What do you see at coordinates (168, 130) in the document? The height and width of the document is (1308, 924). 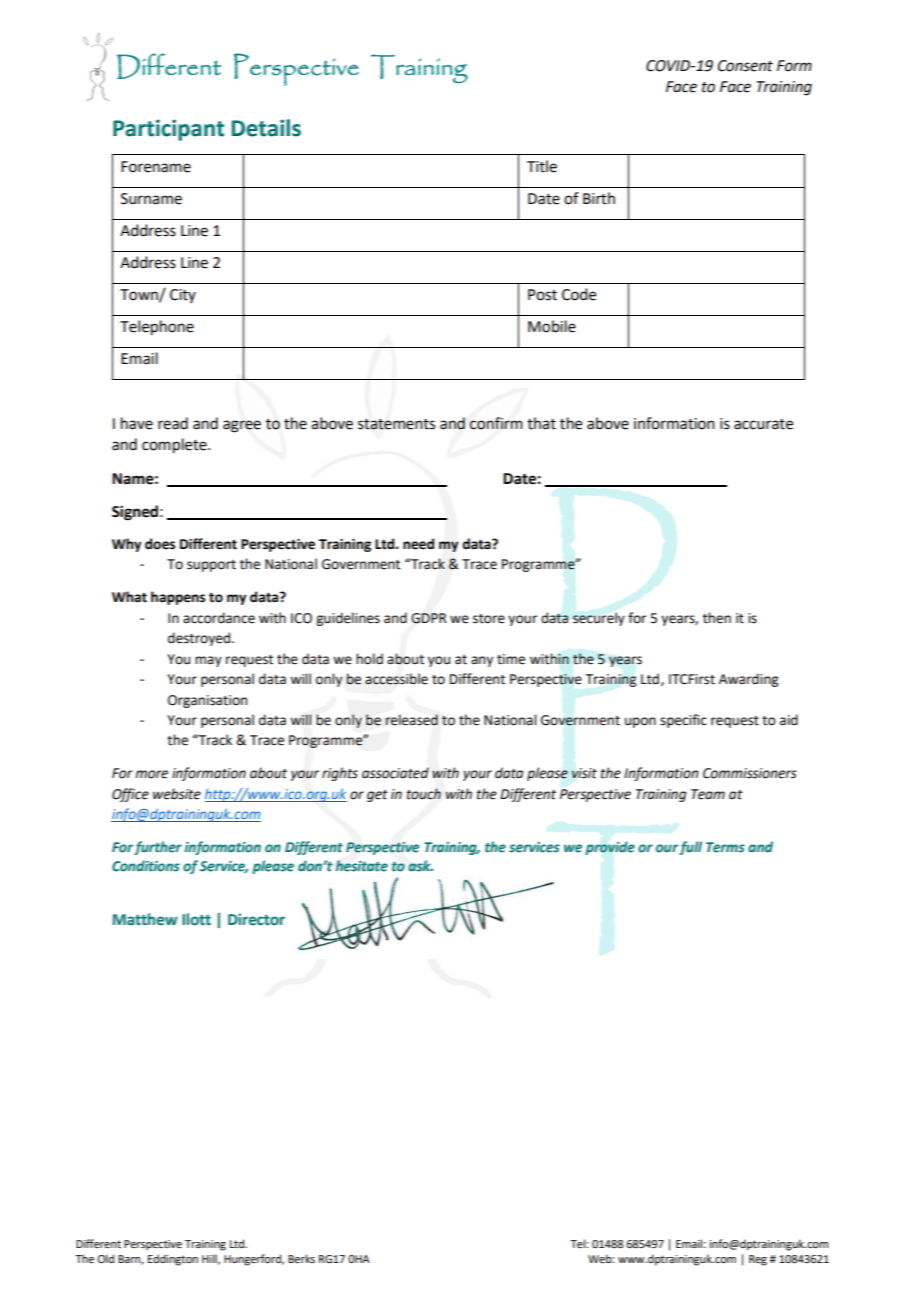 I see `Participant` at bounding box center [168, 130].
